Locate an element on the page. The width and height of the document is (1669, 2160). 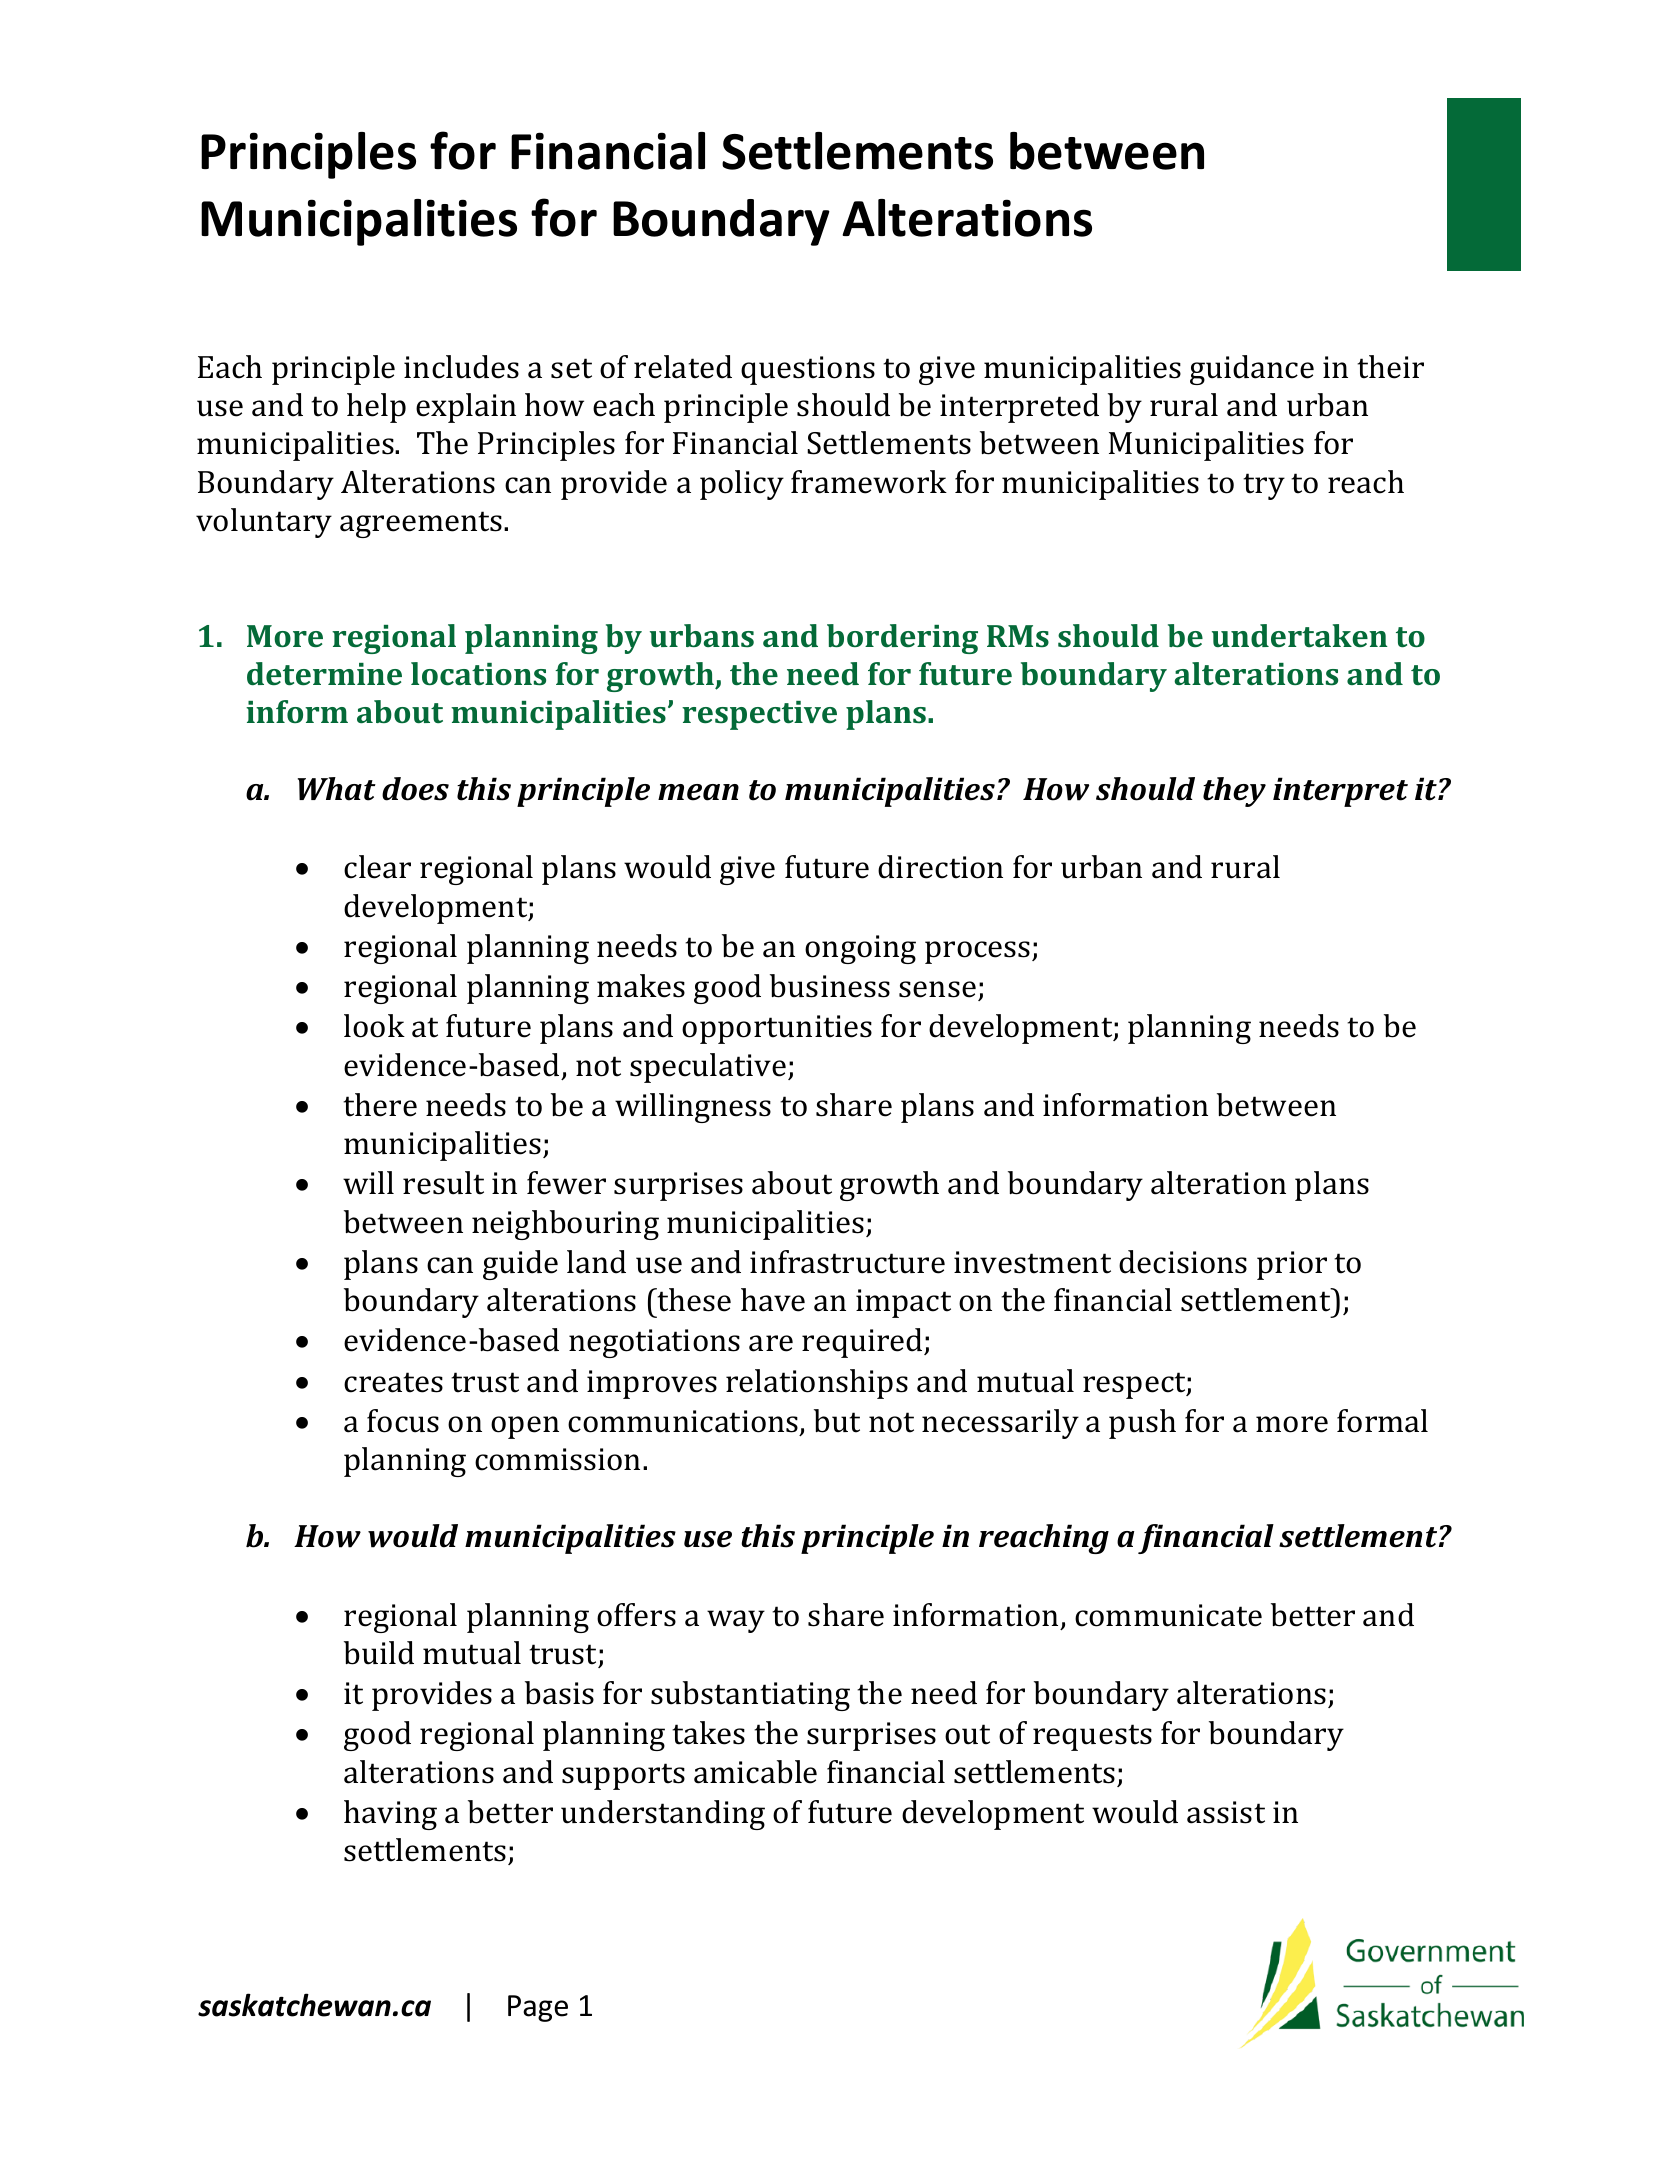
does is located at coordinates (415, 789).
